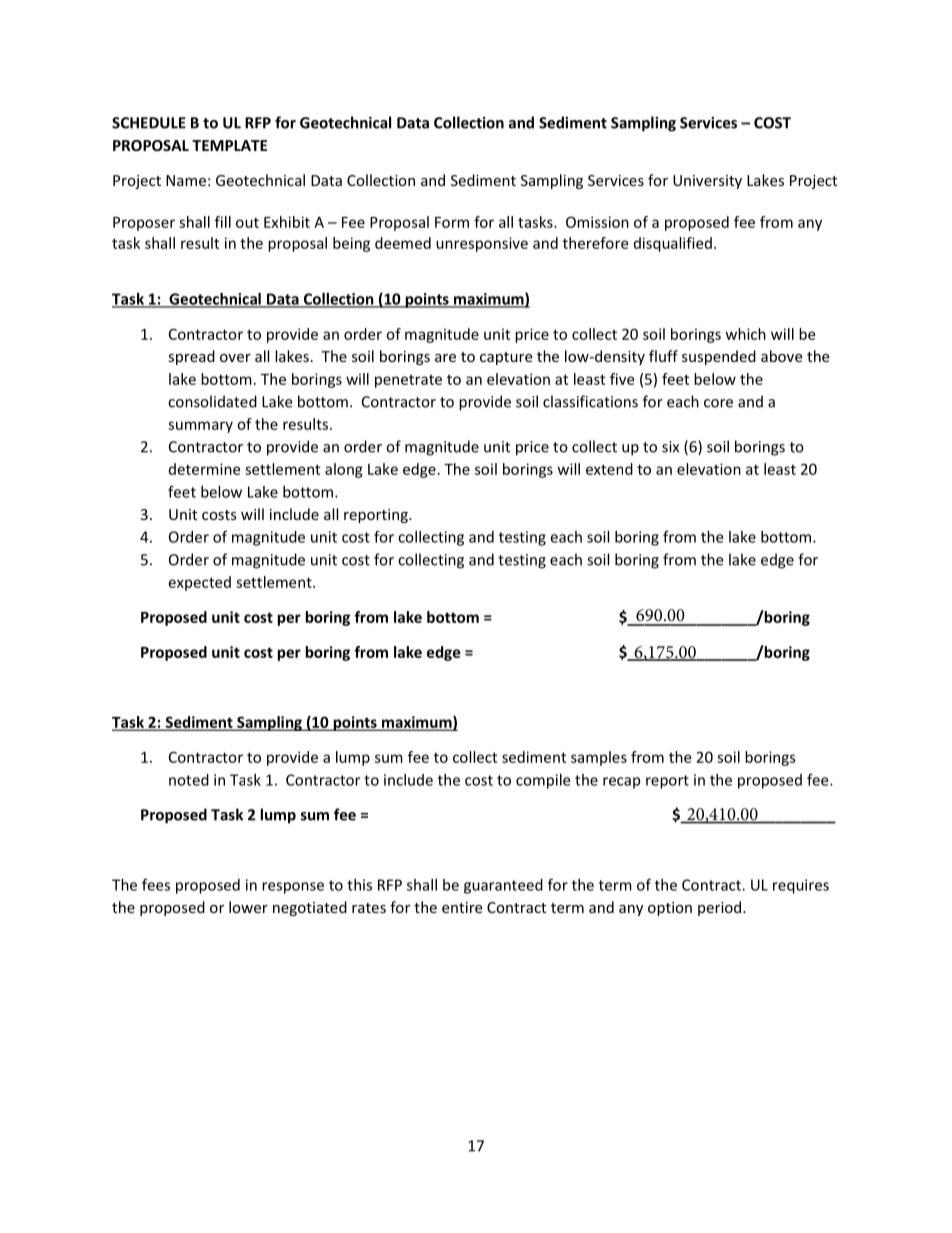 Image resolution: width=952 pixels, height=1233 pixels. What do you see at coordinates (670, 447) in the image?
I see `six` at bounding box center [670, 447].
